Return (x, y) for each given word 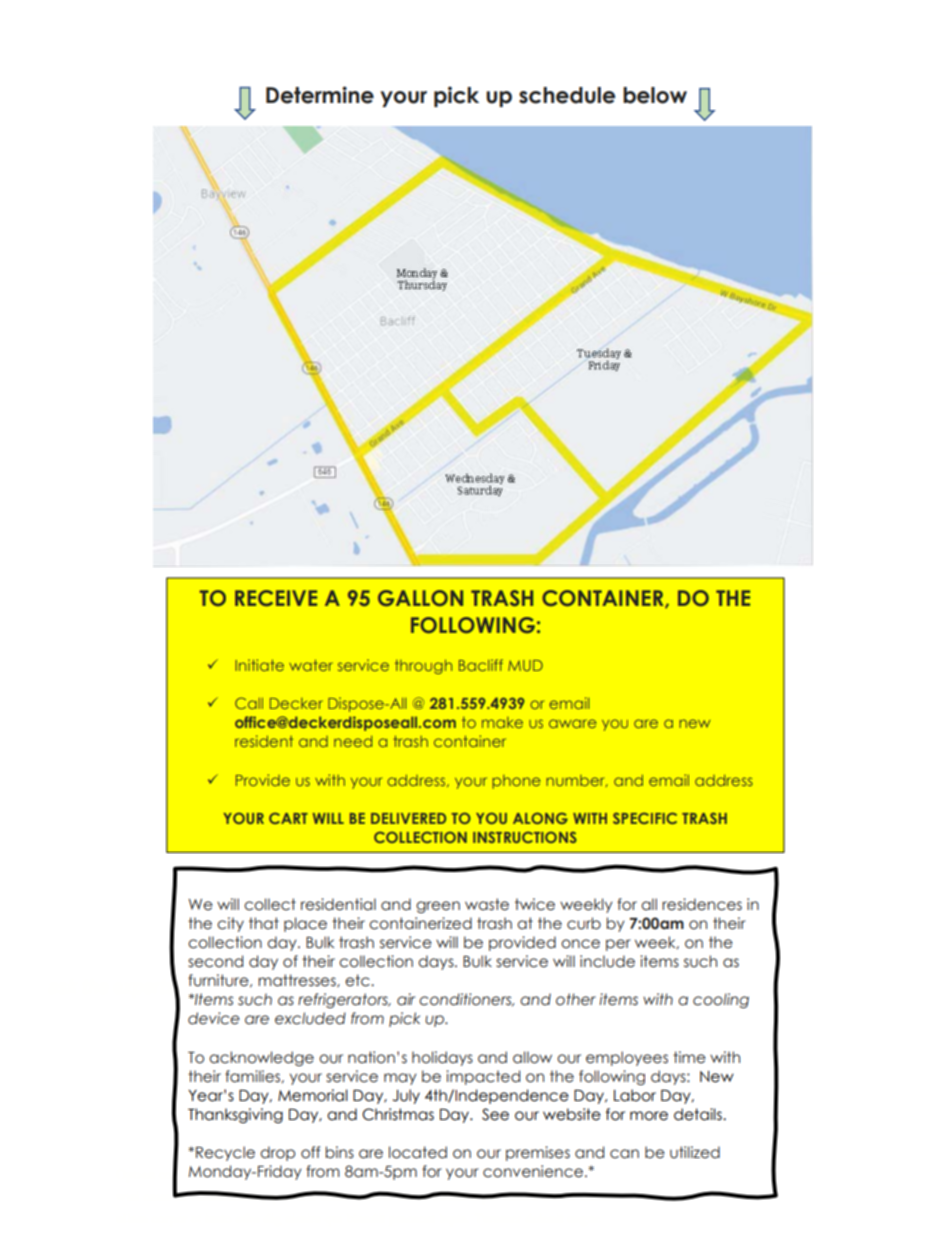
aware (573, 723)
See (495, 1114)
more (649, 1116)
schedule (567, 95)
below (655, 95)
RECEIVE (276, 598)
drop (277, 1153)
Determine (320, 95)
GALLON (420, 598)
